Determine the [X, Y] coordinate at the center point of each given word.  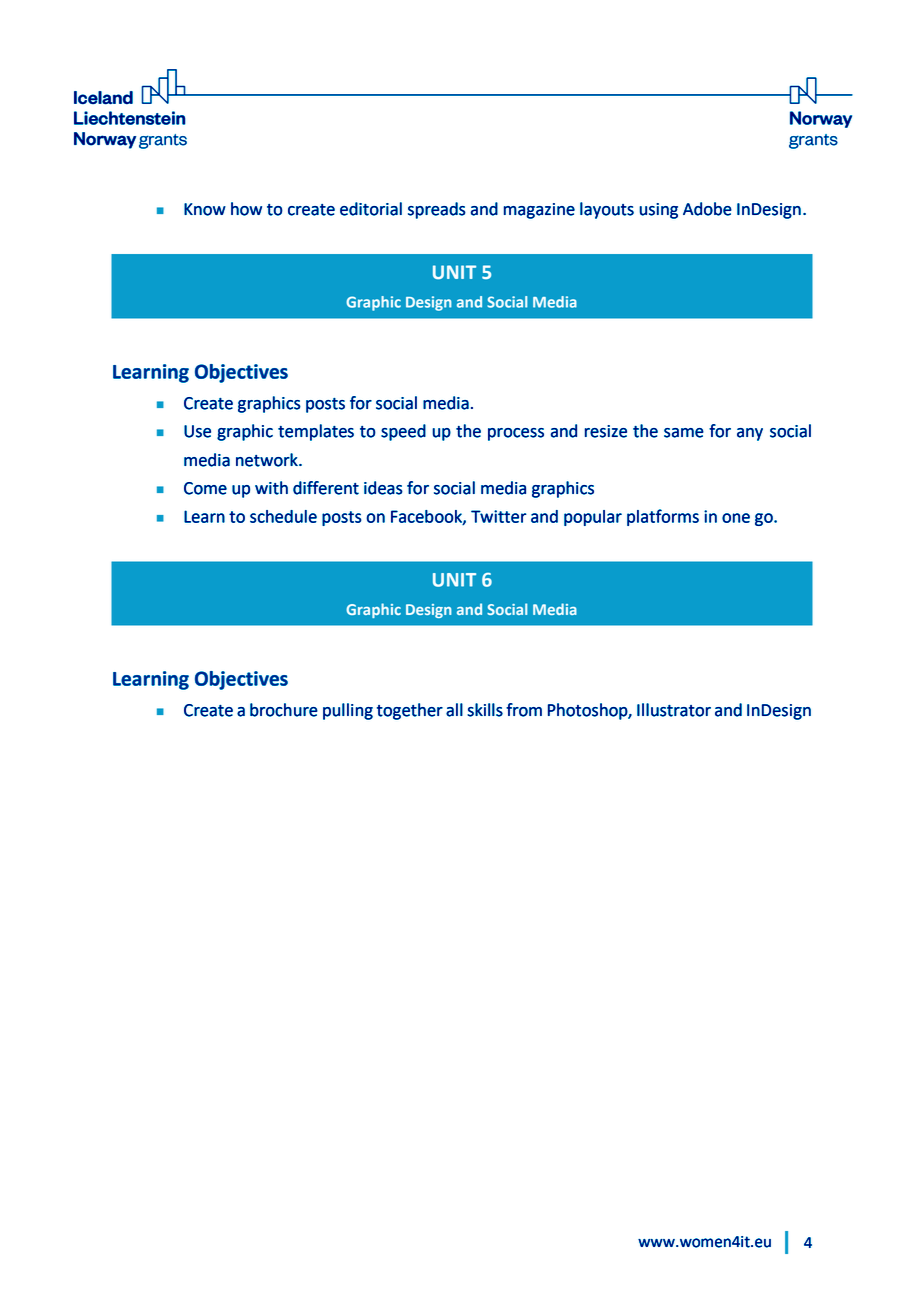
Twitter [499, 516]
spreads [437, 210]
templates [316, 432]
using [658, 211]
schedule [283, 516]
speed [403, 432]
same [684, 433]
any [750, 434]
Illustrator [674, 710]
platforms [663, 517]
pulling [348, 711]
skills [485, 710]
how [246, 209]
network [268, 460]
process [516, 434]
